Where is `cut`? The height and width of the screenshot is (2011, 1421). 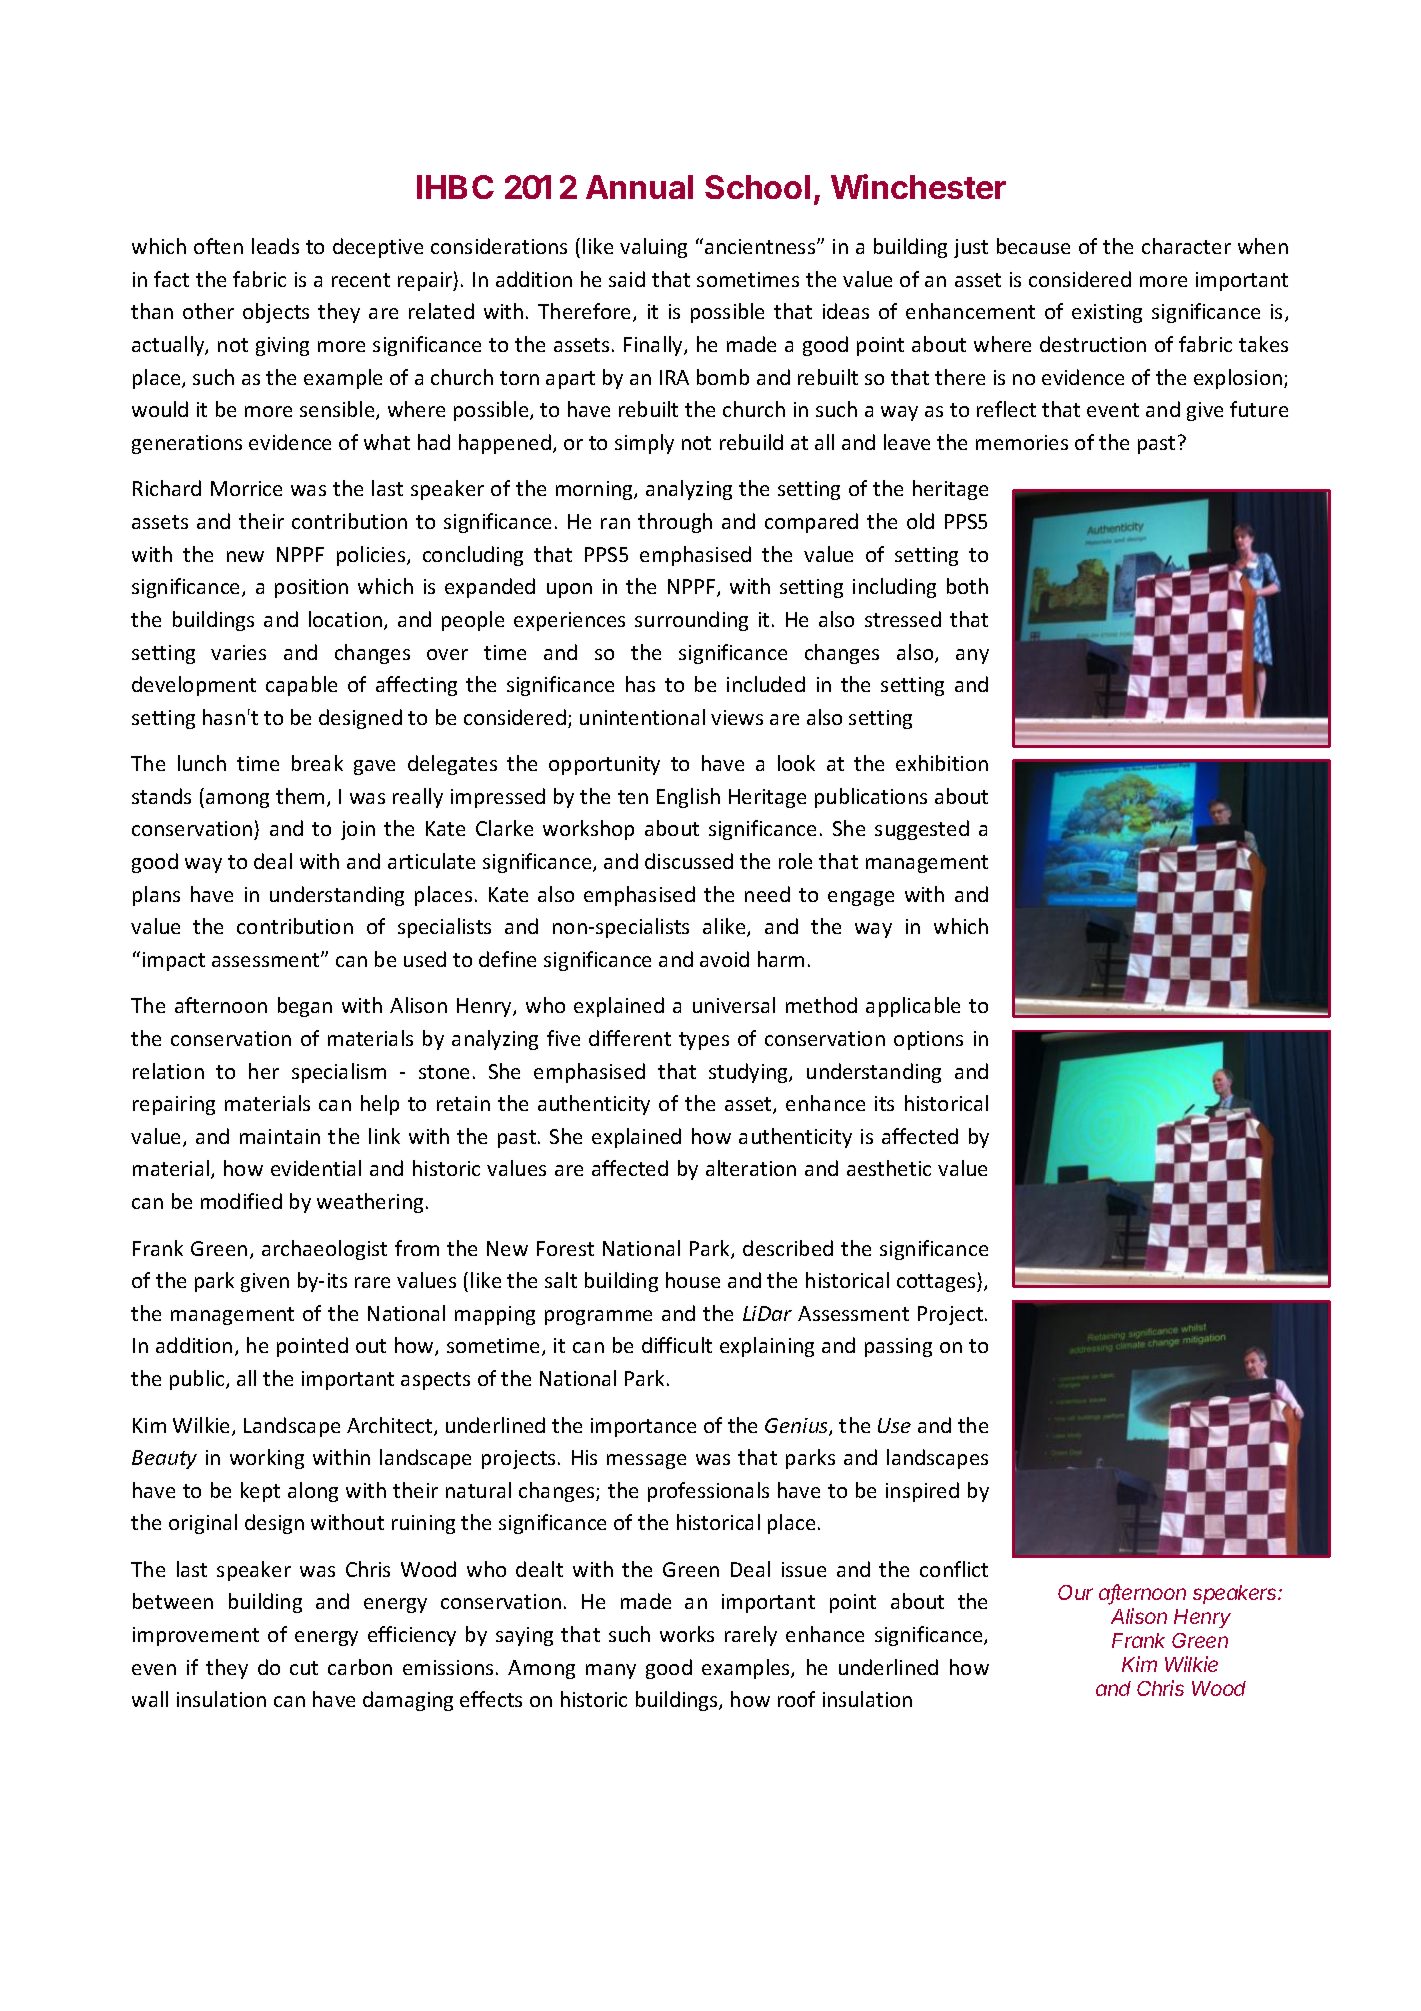 cut is located at coordinates (304, 1668).
